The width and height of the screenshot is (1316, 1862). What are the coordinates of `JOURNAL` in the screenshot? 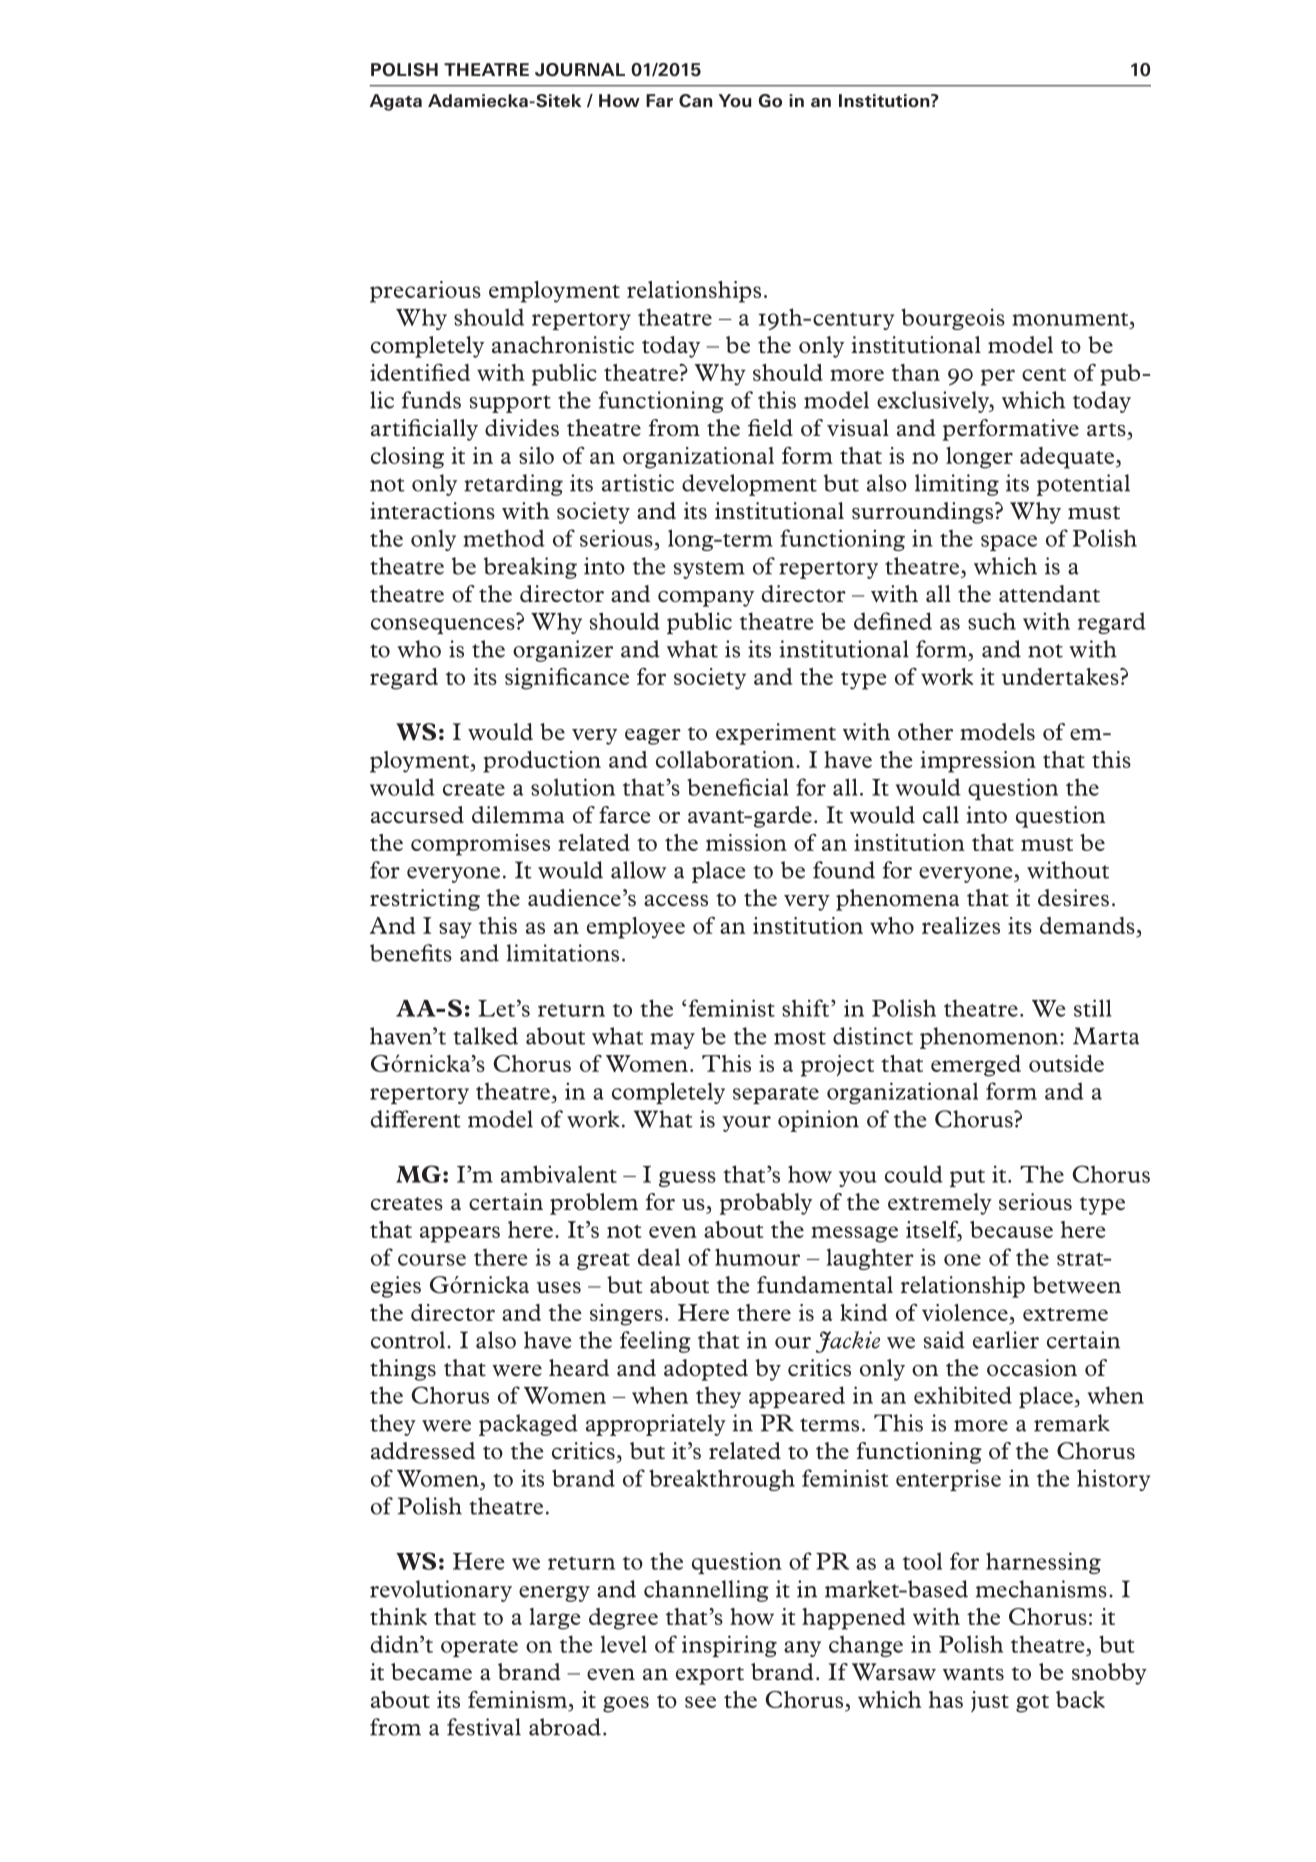 It's located at (580, 70).
